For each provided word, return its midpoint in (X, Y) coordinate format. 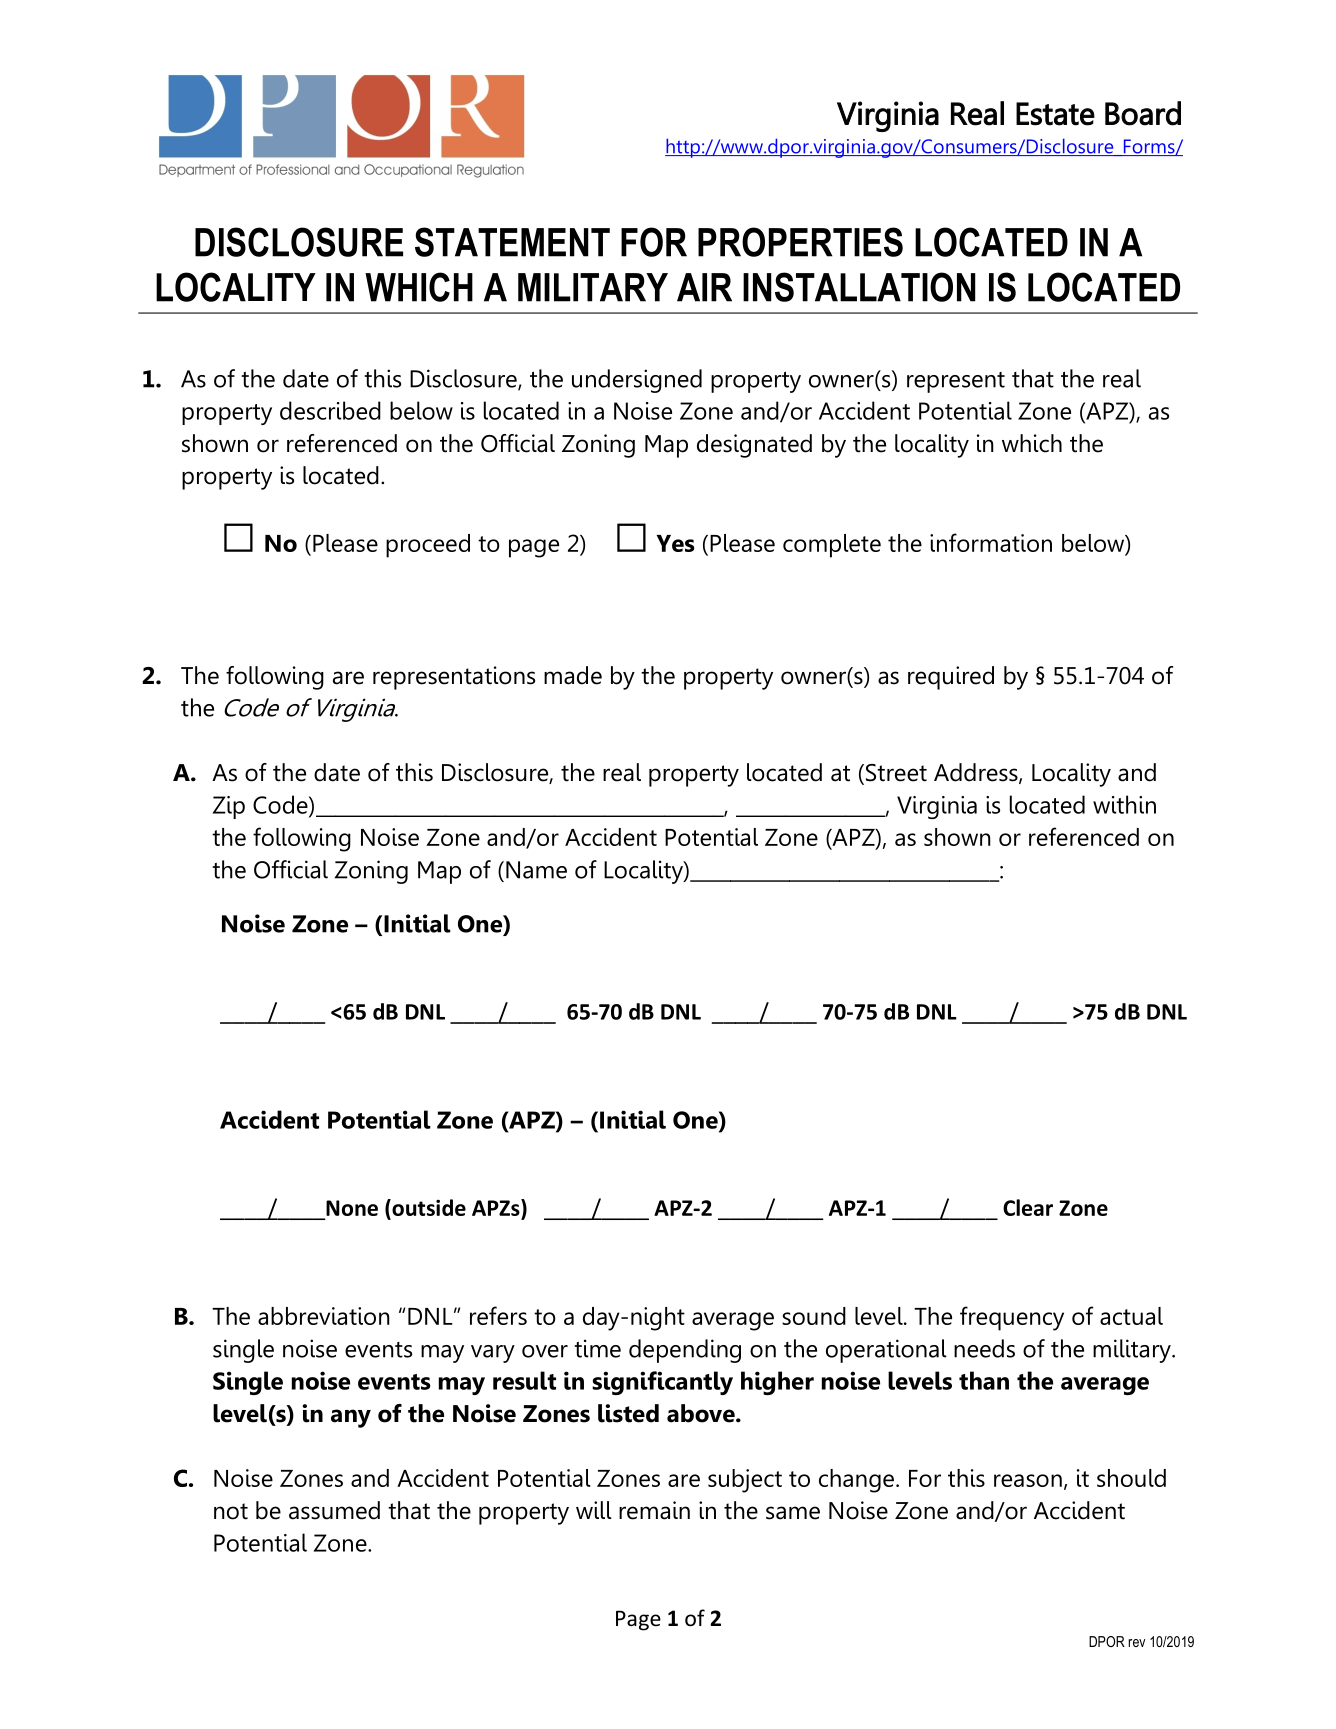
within (1124, 804)
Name (536, 870)
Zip (229, 807)
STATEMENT (512, 242)
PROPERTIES (800, 242)
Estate (1055, 114)
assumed (334, 1510)
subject (745, 1481)
